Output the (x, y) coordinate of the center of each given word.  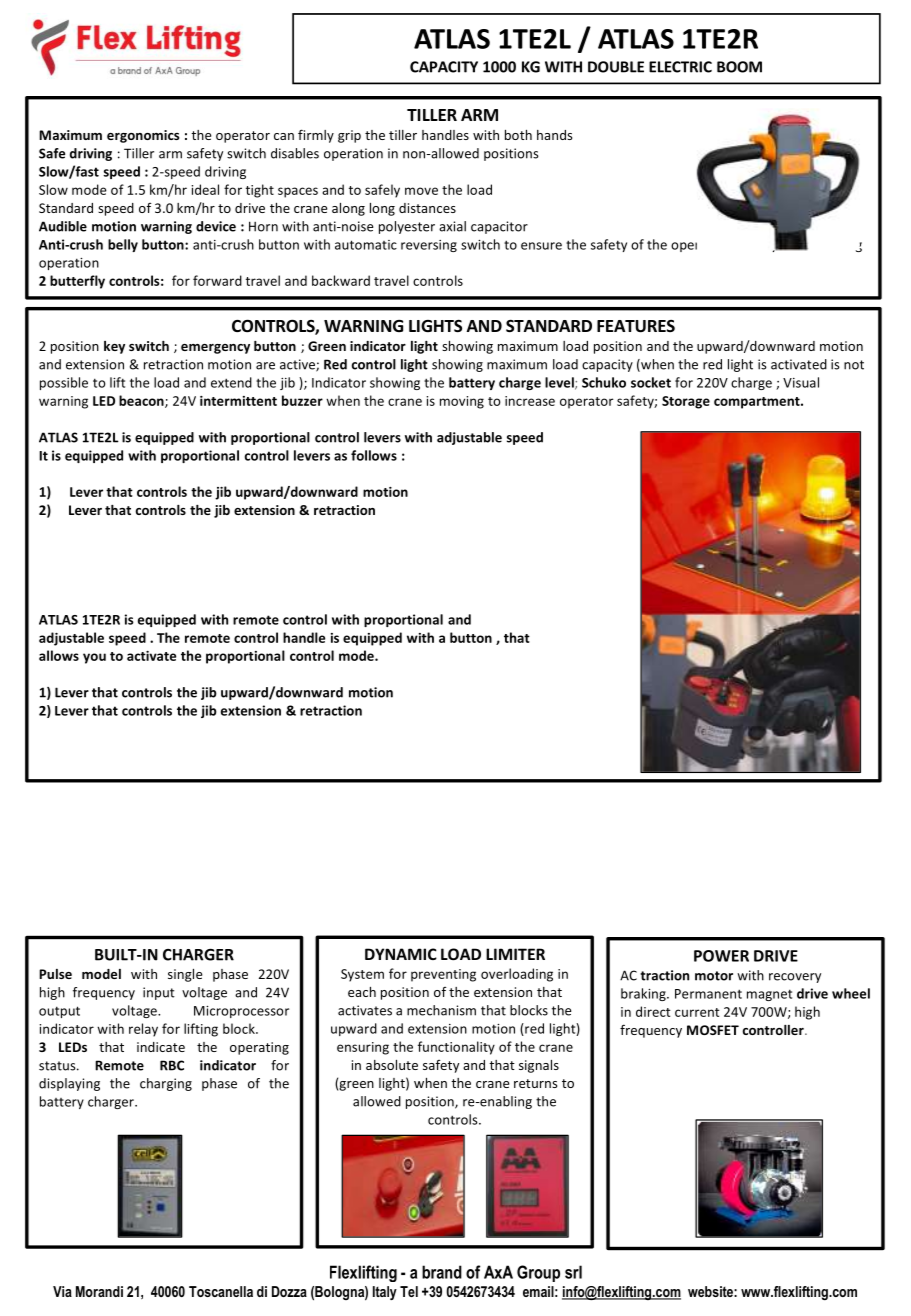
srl (573, 1272)
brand (442, 1272)
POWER (721, 956)
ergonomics (143, 136)
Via (62, 1291)
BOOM (739, 67)
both (518, 135)
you (94, 658)
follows (374, 455)
